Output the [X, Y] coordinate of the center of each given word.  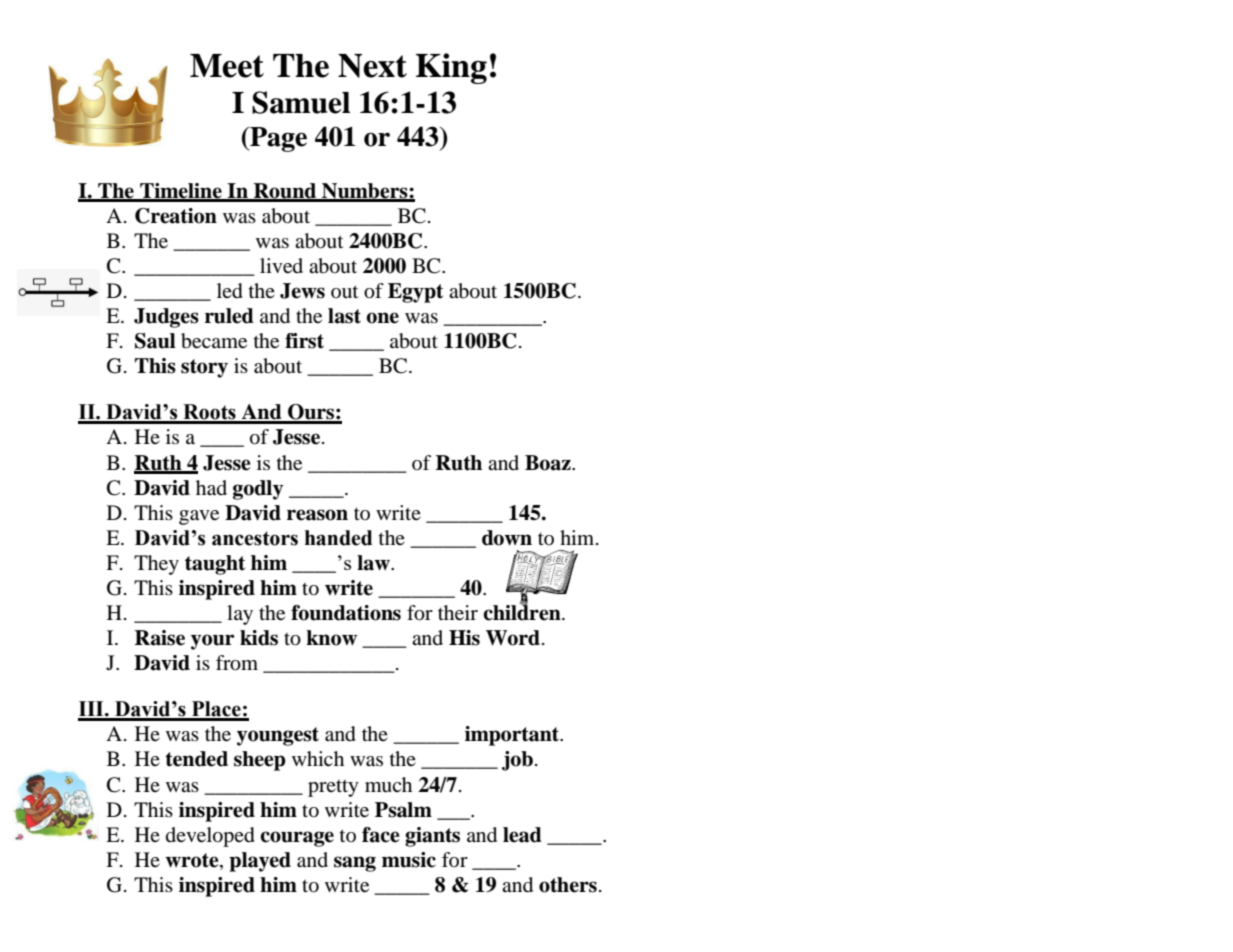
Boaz [549, 463]
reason [317, 515]
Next [372, 66]
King [451, 68]
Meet [227, 66]
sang [355, 864]
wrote [193, 860]
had [211, 488]
